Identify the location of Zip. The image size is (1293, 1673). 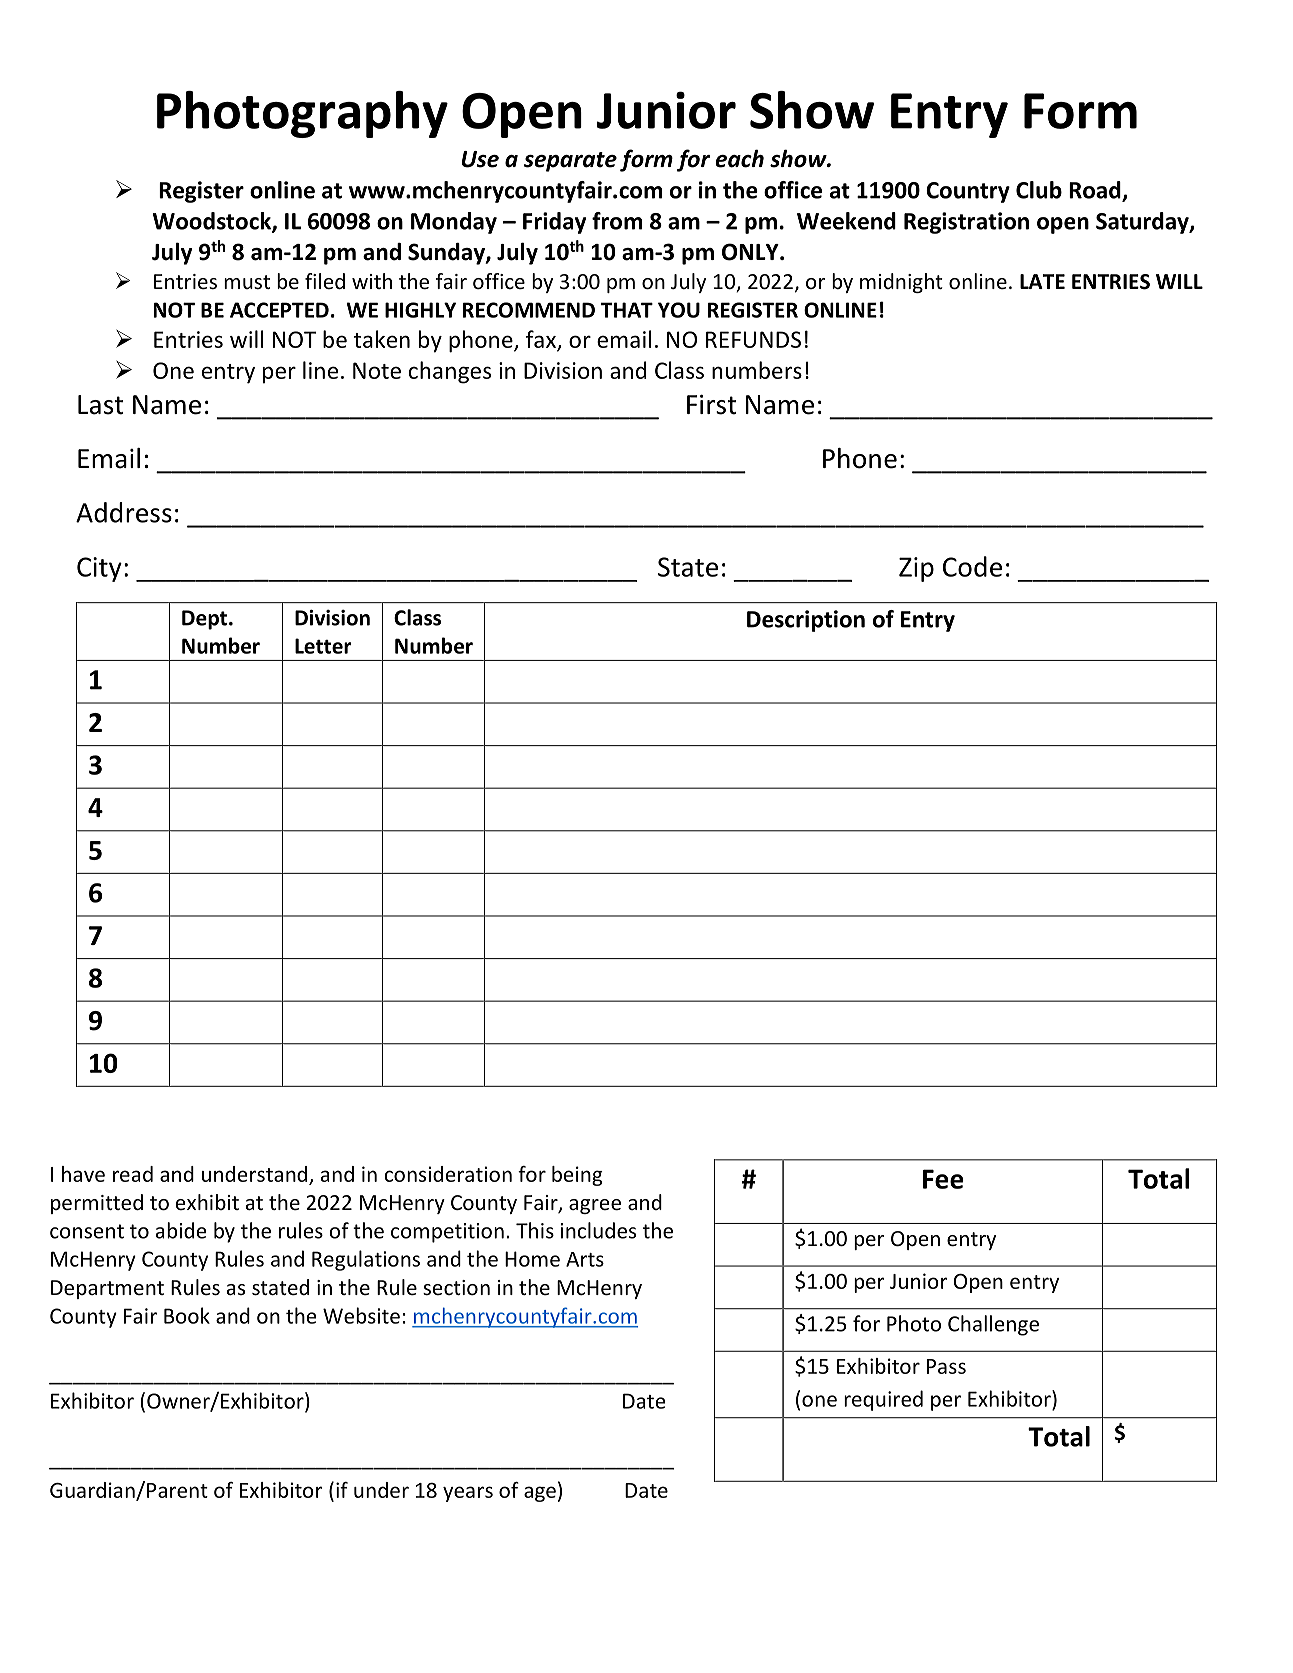
(916, 569).
